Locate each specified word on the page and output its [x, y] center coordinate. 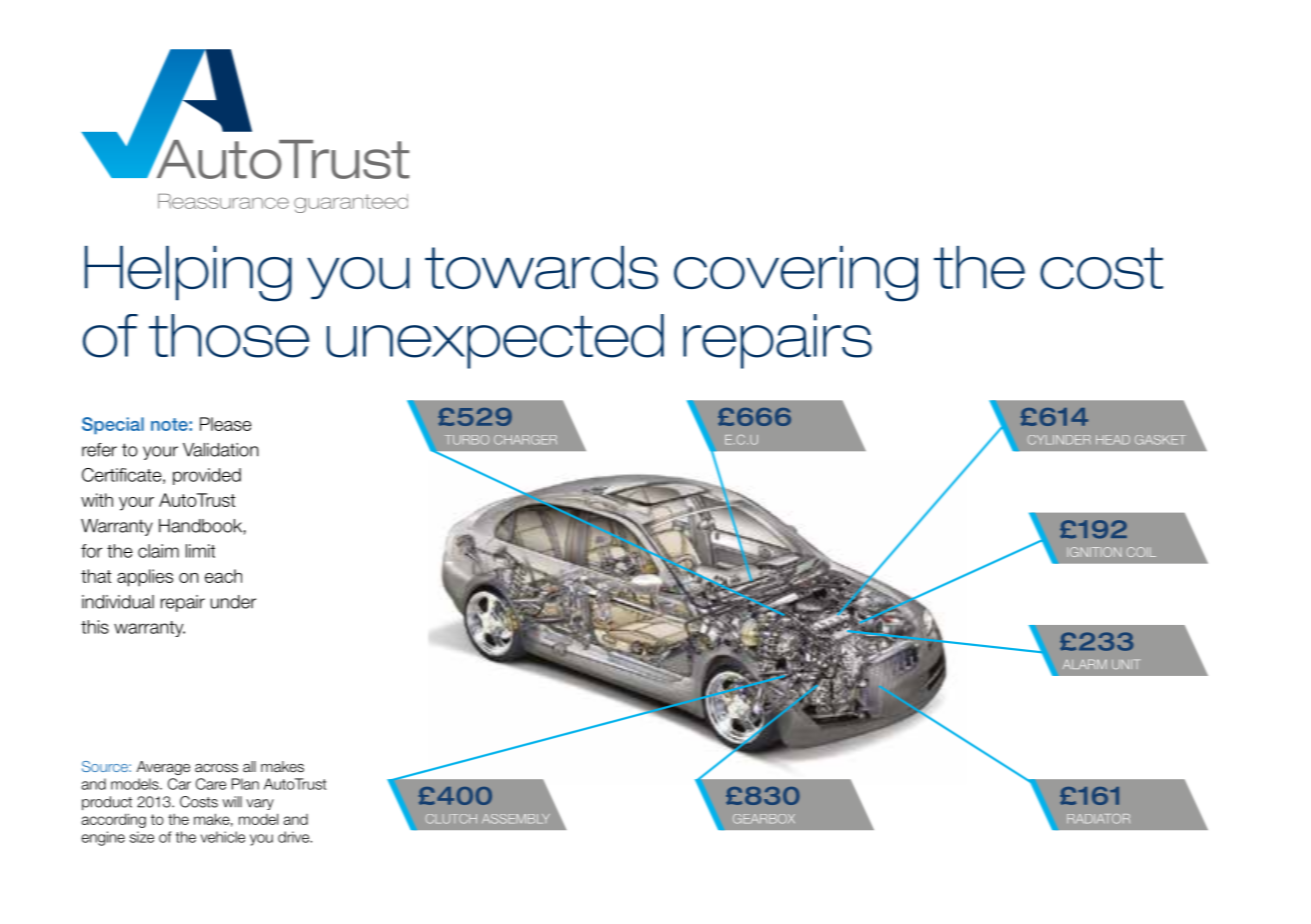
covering [796, 274]
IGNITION [1094, 552]
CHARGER [525, 440]
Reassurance [223, 201]
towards [541, 267]
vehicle [223, 837]
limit [200, 551]
